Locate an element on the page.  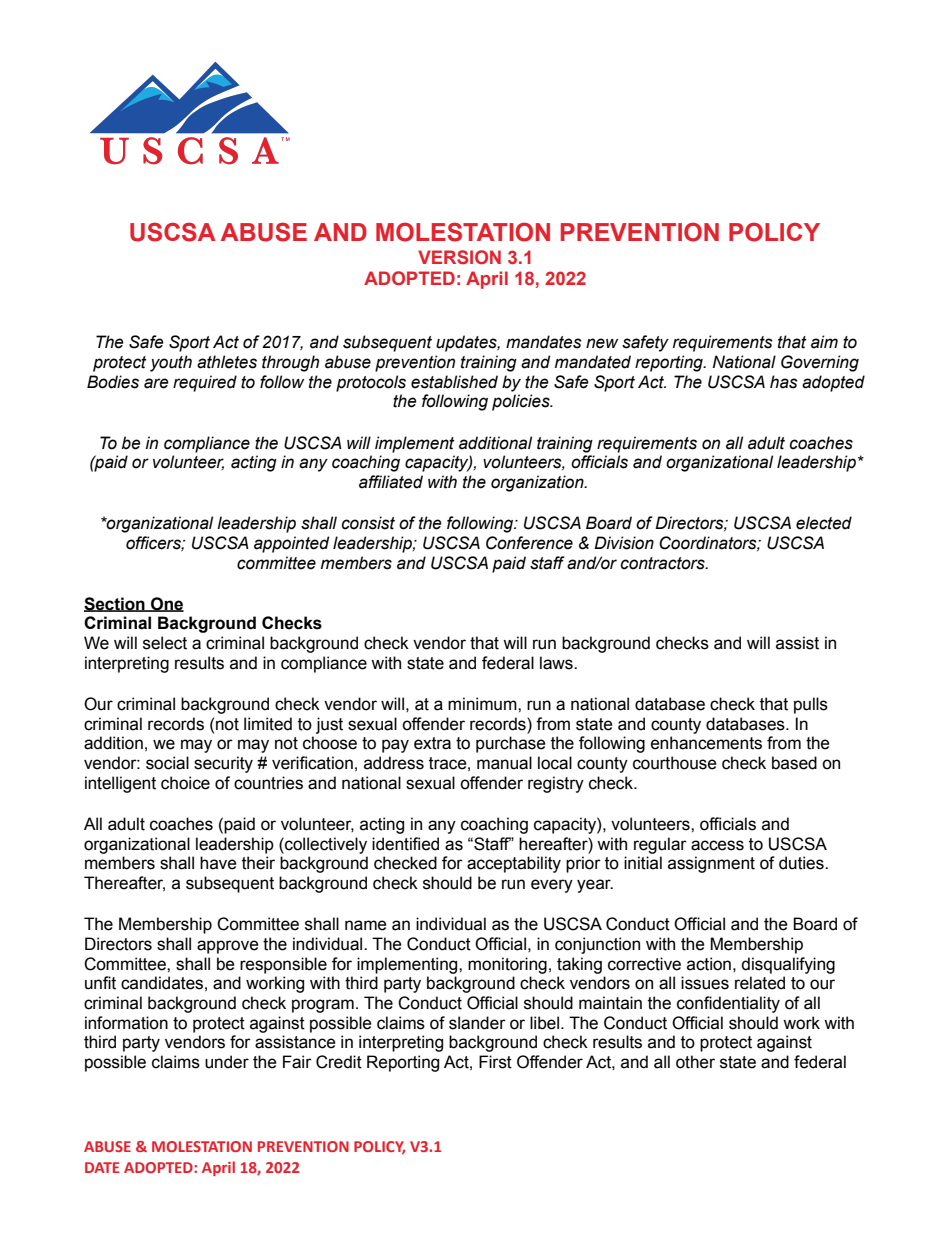
minimum is located at coordinates (483, 704).
